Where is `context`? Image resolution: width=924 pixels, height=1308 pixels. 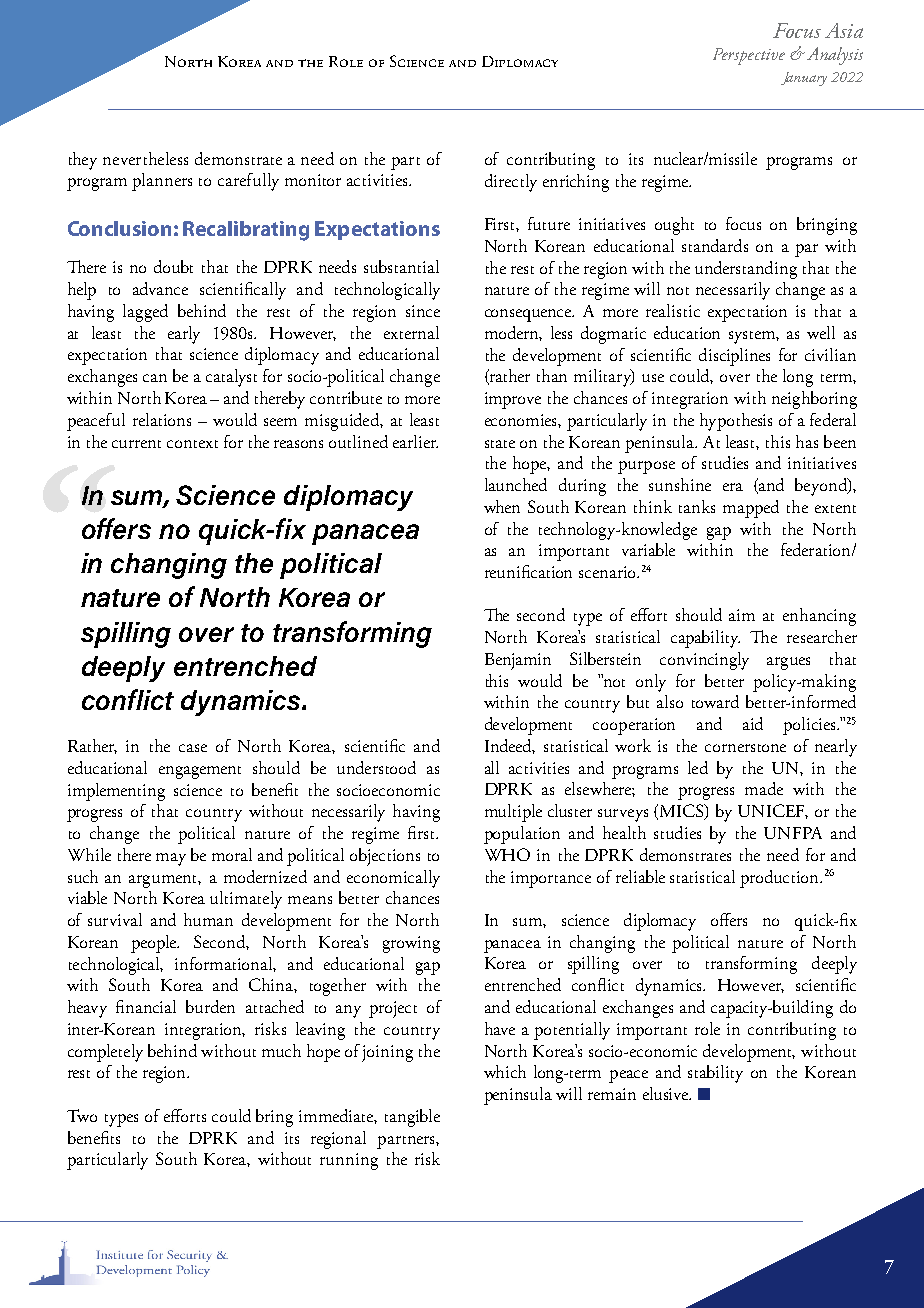 context is located at coordinates (192, 444).
